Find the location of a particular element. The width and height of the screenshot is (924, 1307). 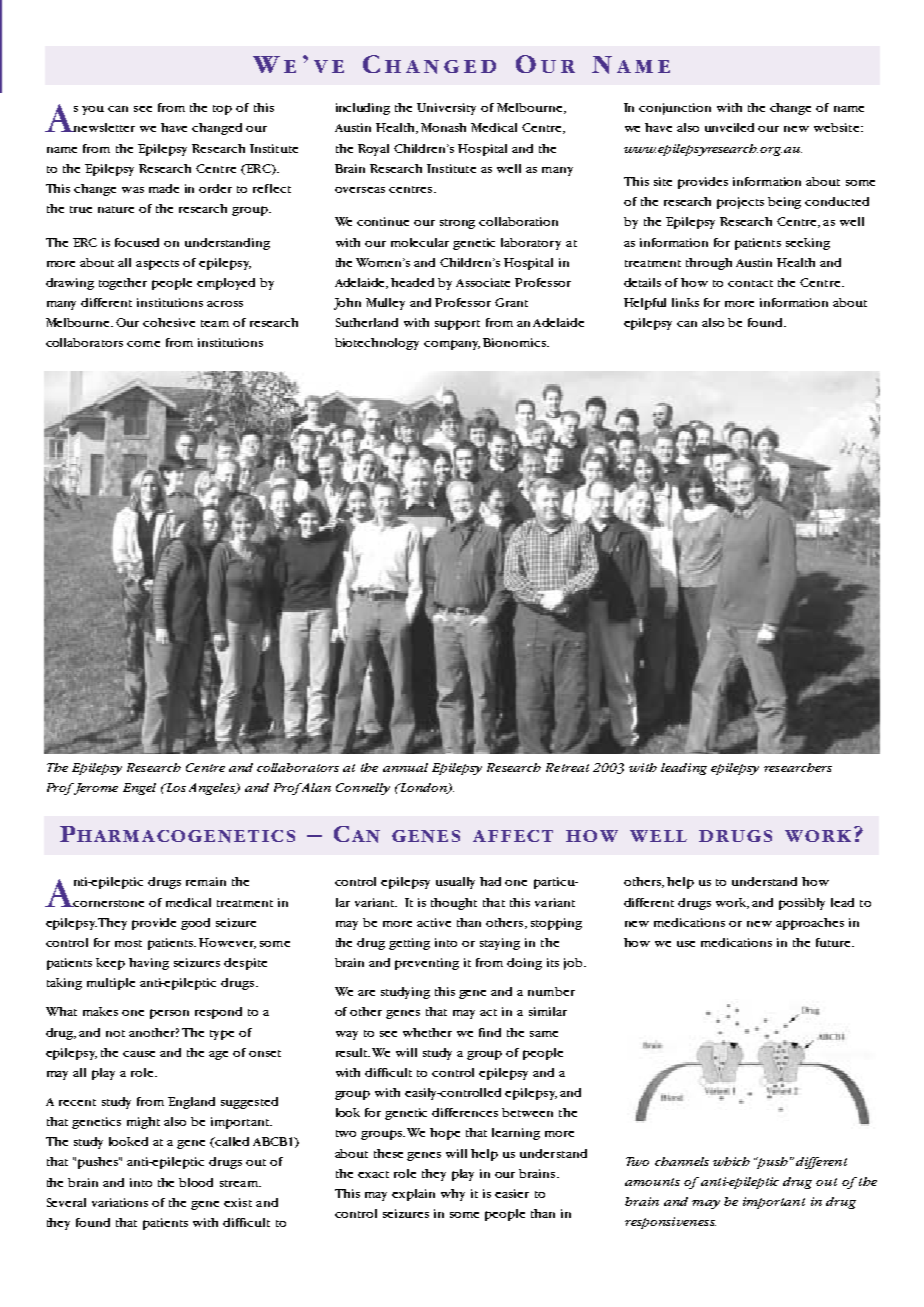

Monash is located at coordinates (443, 127).
